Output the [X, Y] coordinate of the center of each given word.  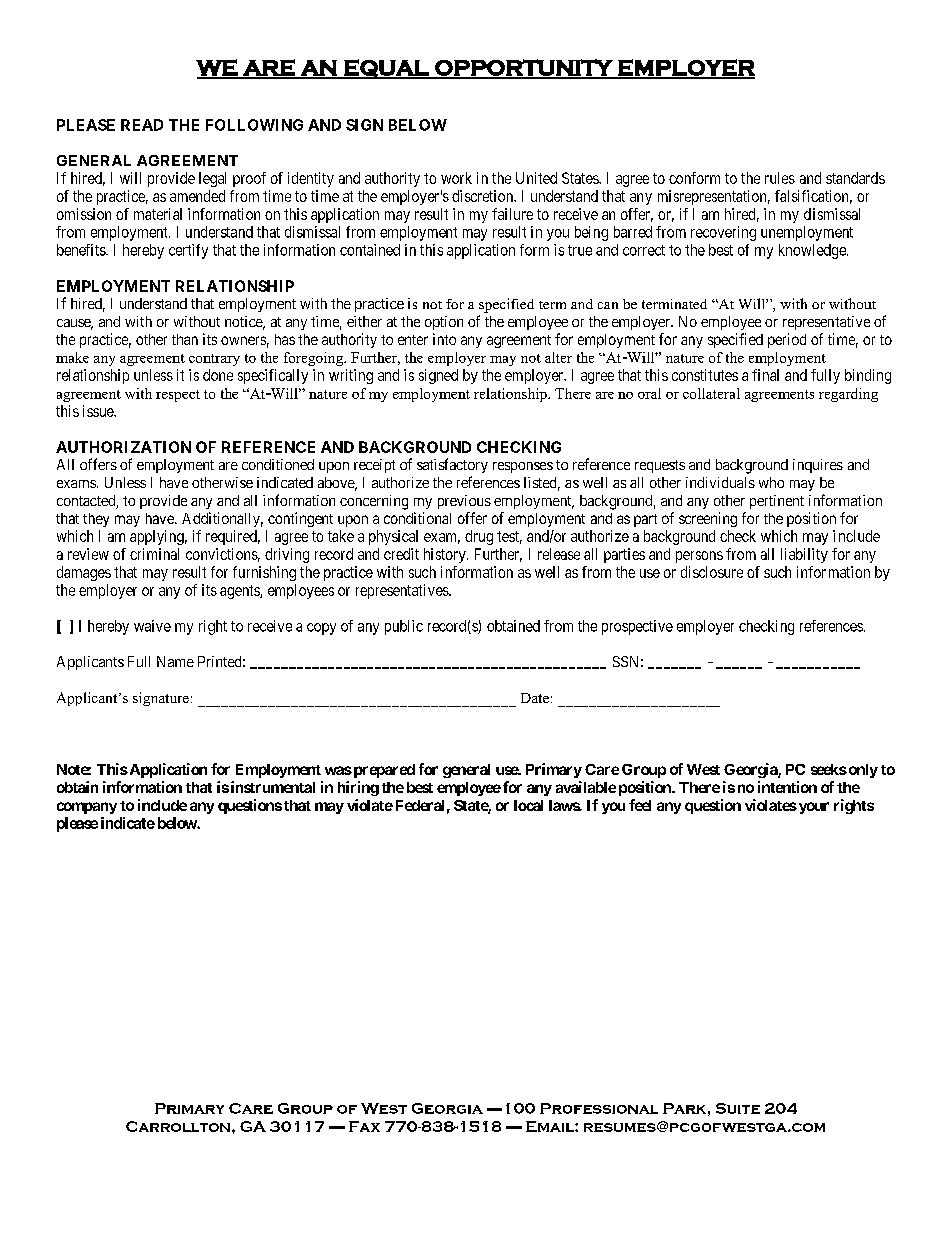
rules [780, 178]
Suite [738, 1108]
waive [152, 626]
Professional [599, 1108]
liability [804, 555]
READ [142, 125]
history [446, 555]
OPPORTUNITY [524, 68]
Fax [364, 1126]
